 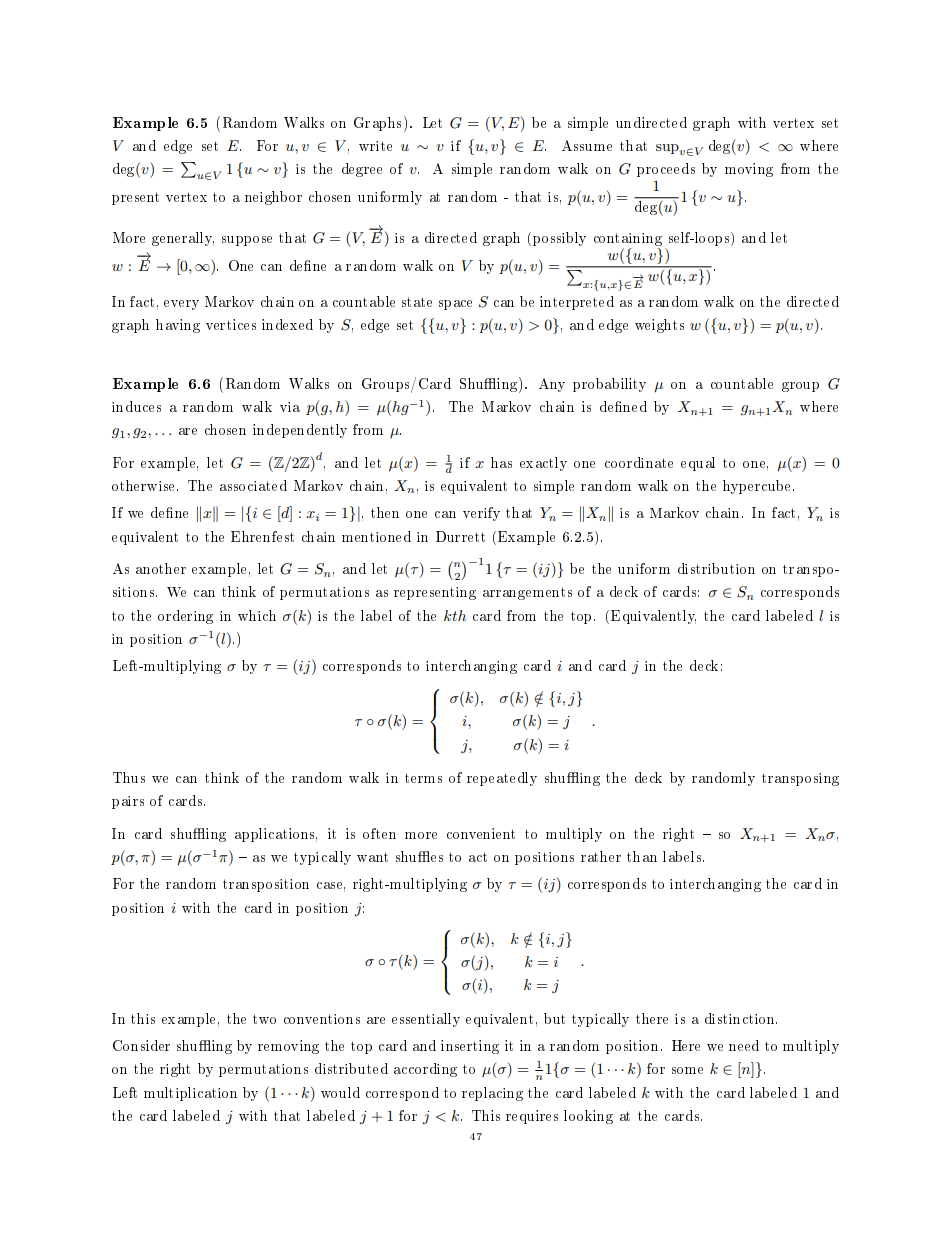 What do you see at coordinates (190, 1094) in the screenshot?
I see `multiplication` at bounding box center [190, 1094].
